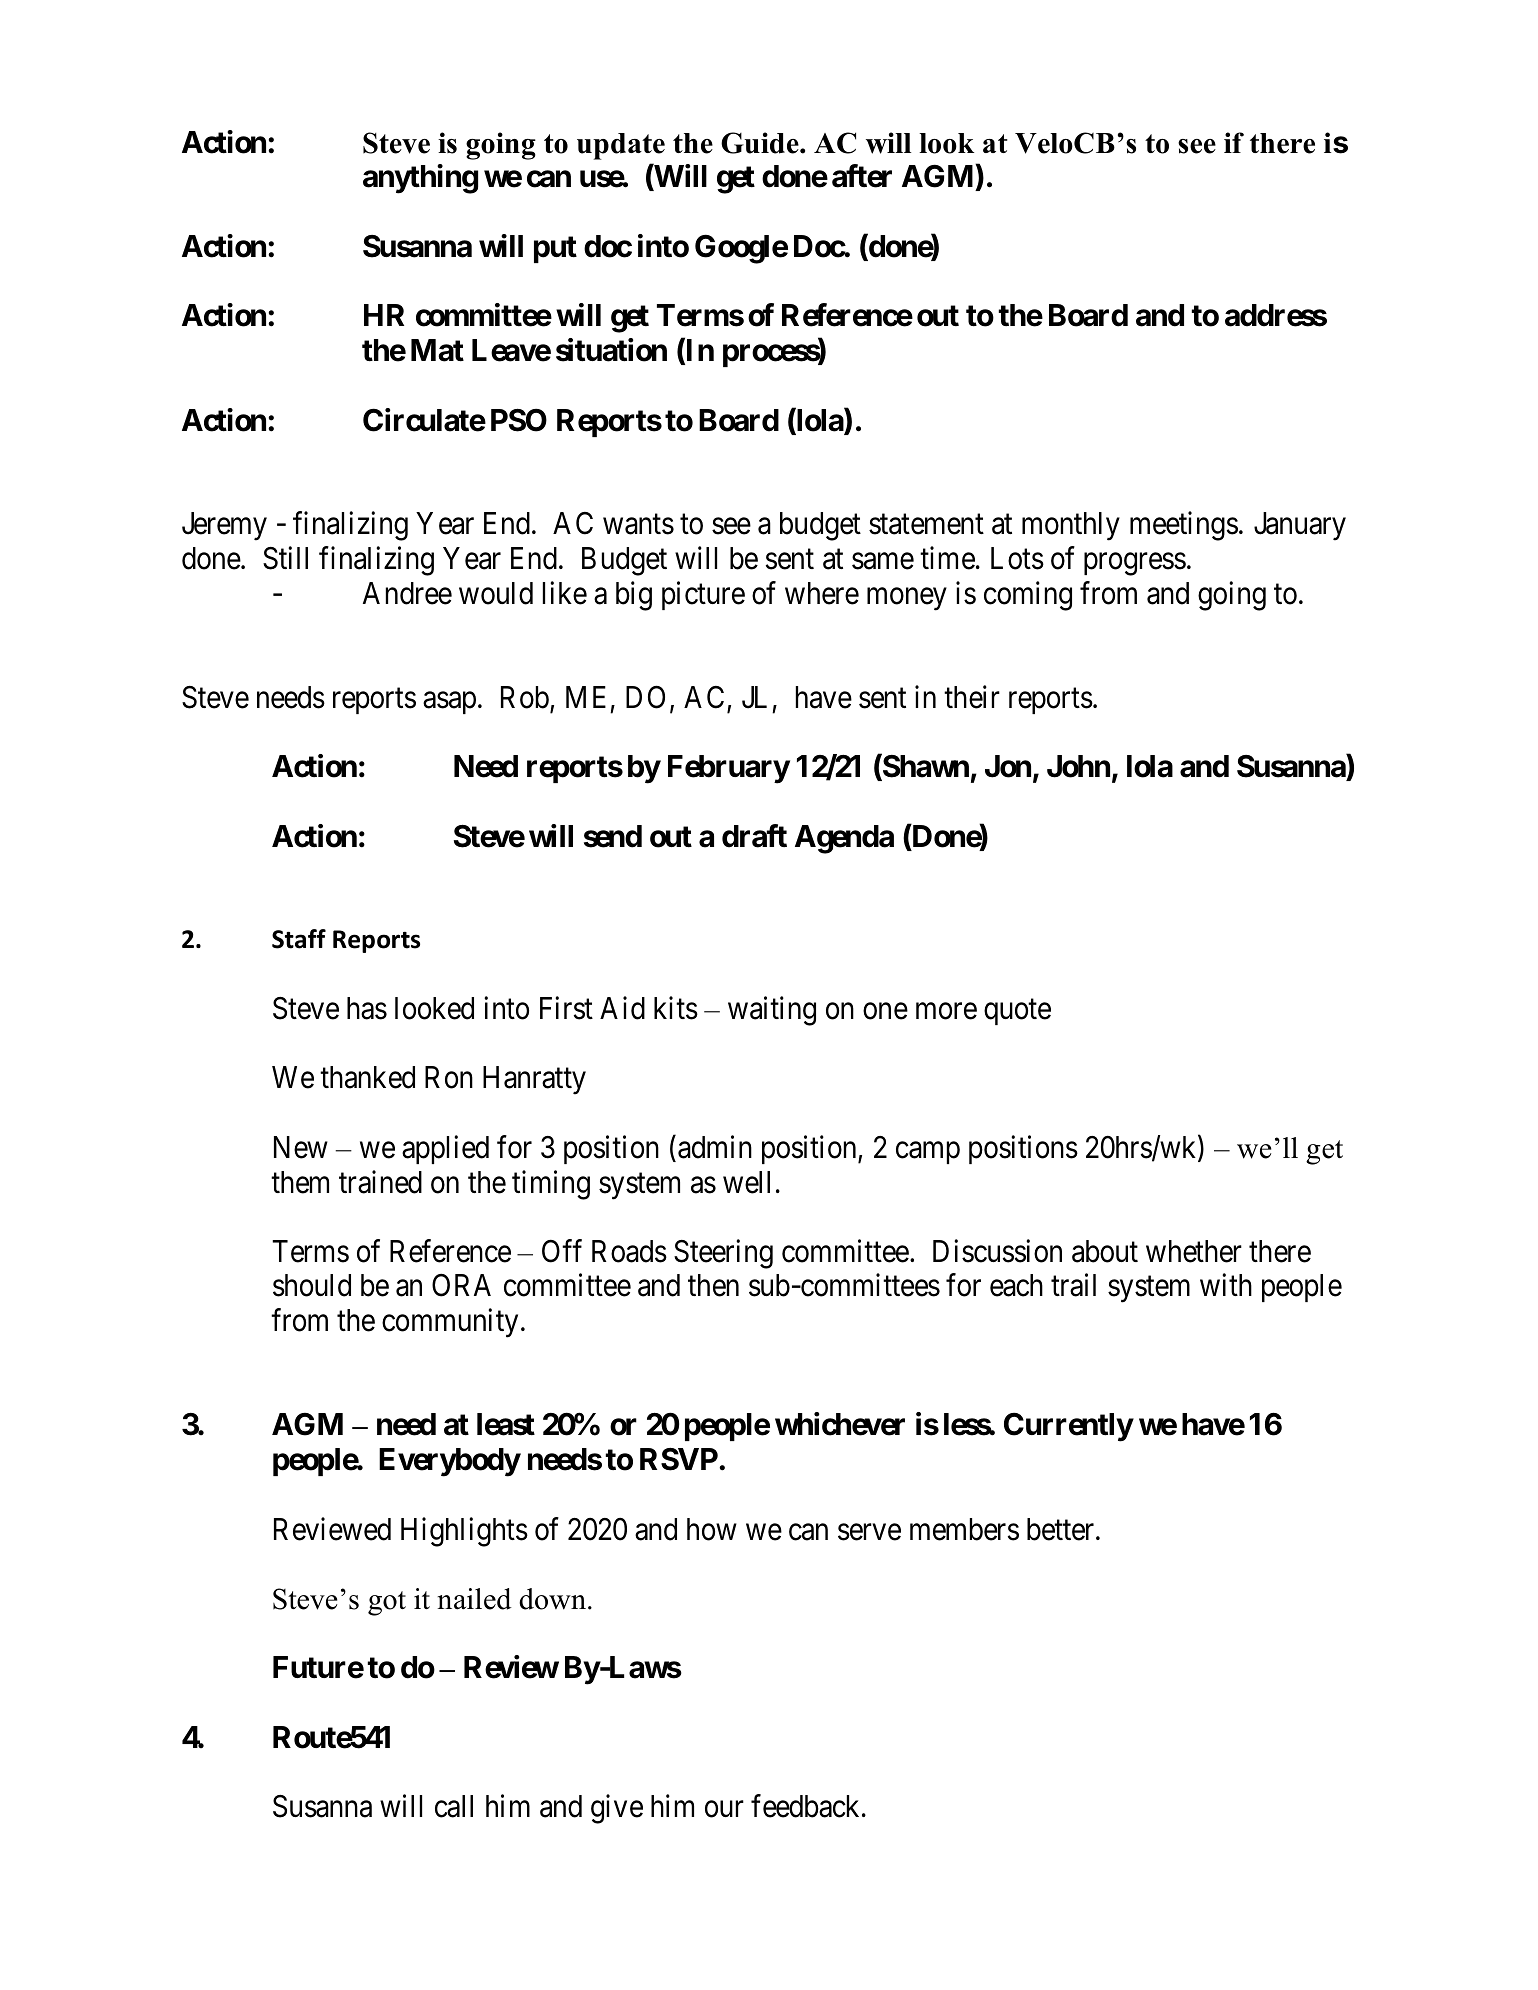  Describe the element at coordinates (555, 249) in the screenshot. I see `put` at that location.
